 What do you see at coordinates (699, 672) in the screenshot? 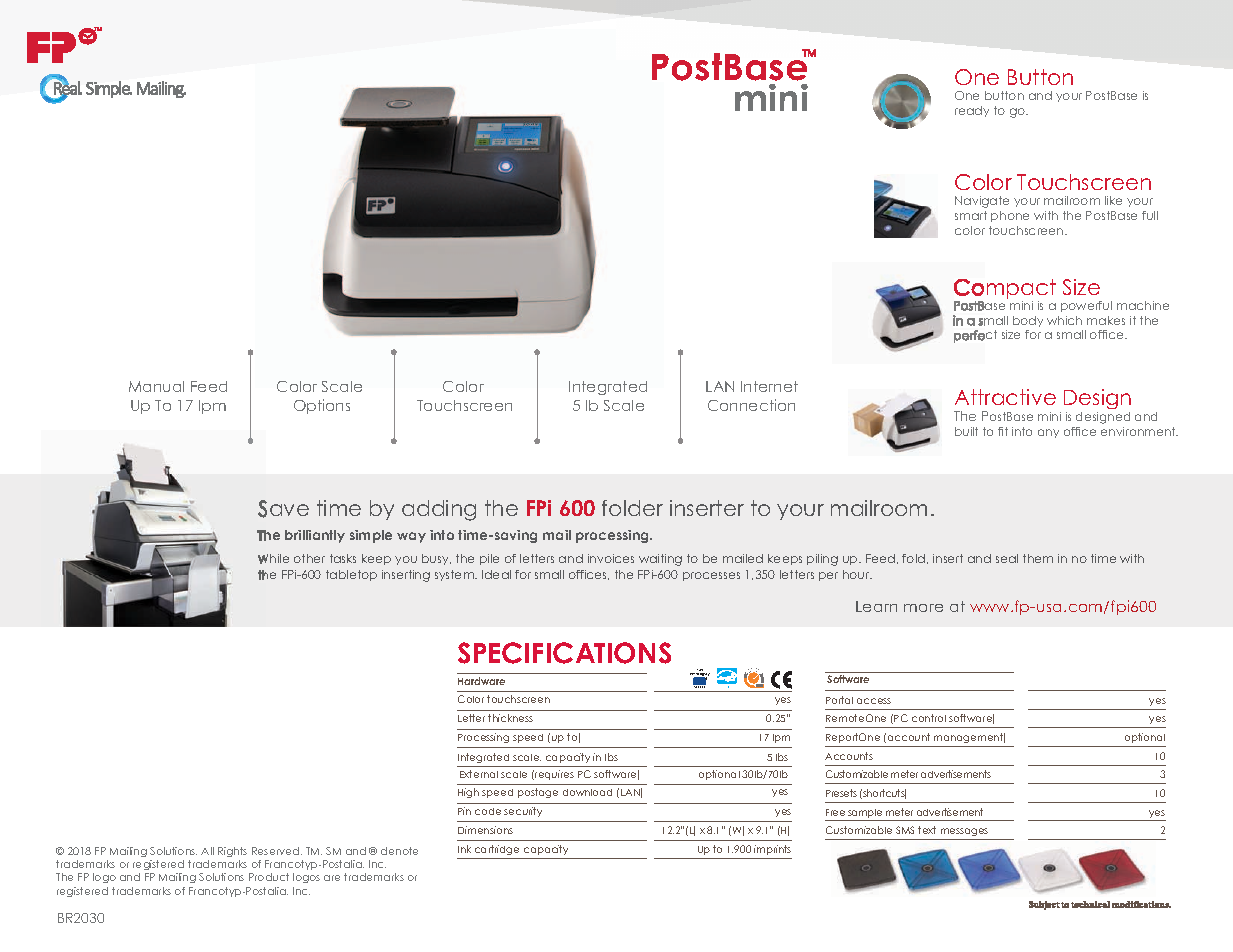
I see `Inkjet` at bounding box center [699, 672].
